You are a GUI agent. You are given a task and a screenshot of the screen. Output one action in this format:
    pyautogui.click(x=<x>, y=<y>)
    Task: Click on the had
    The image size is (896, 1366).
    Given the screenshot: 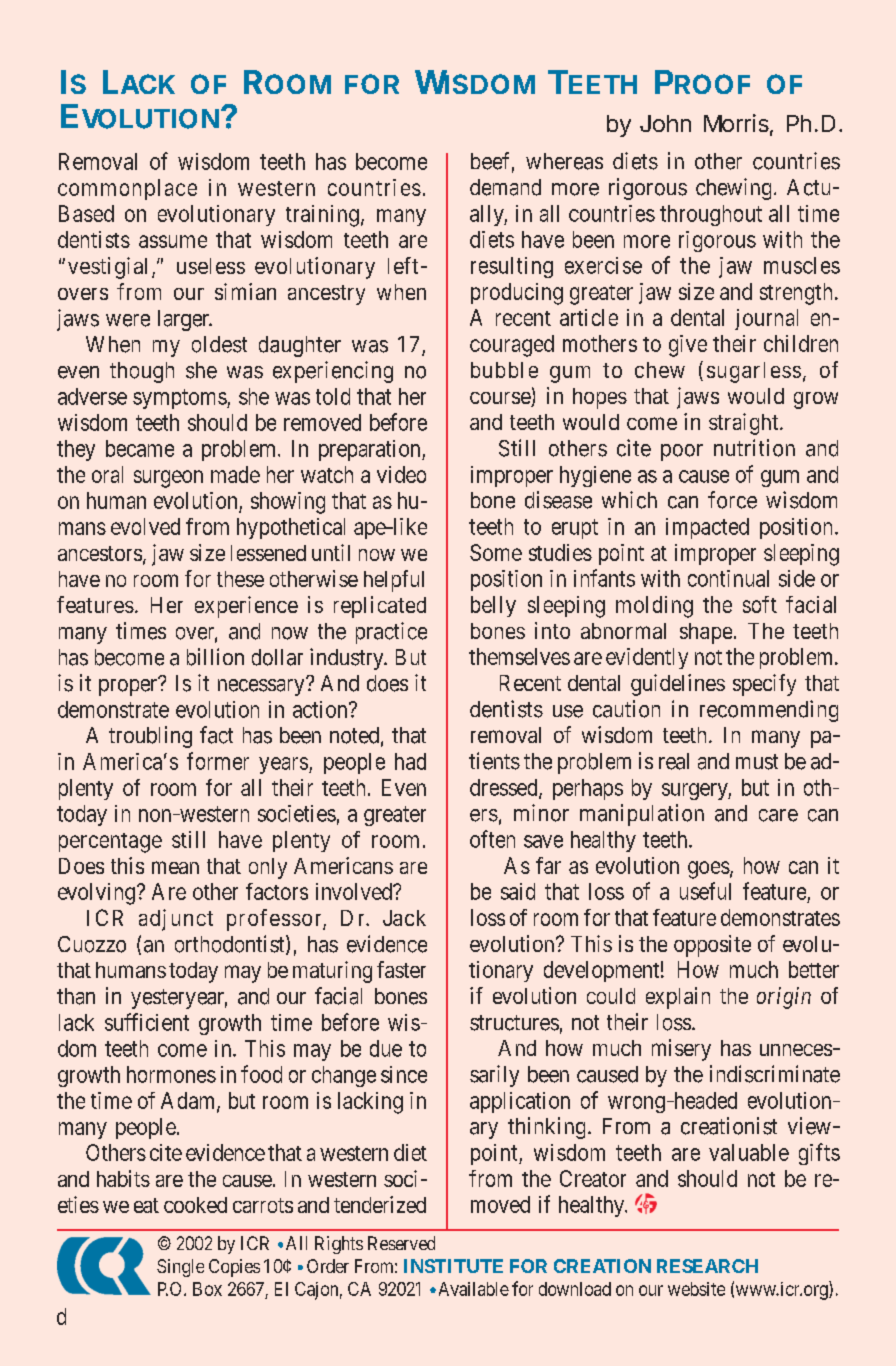 What is the action you would take?
    pyautogui.click(x=410, y=761)
